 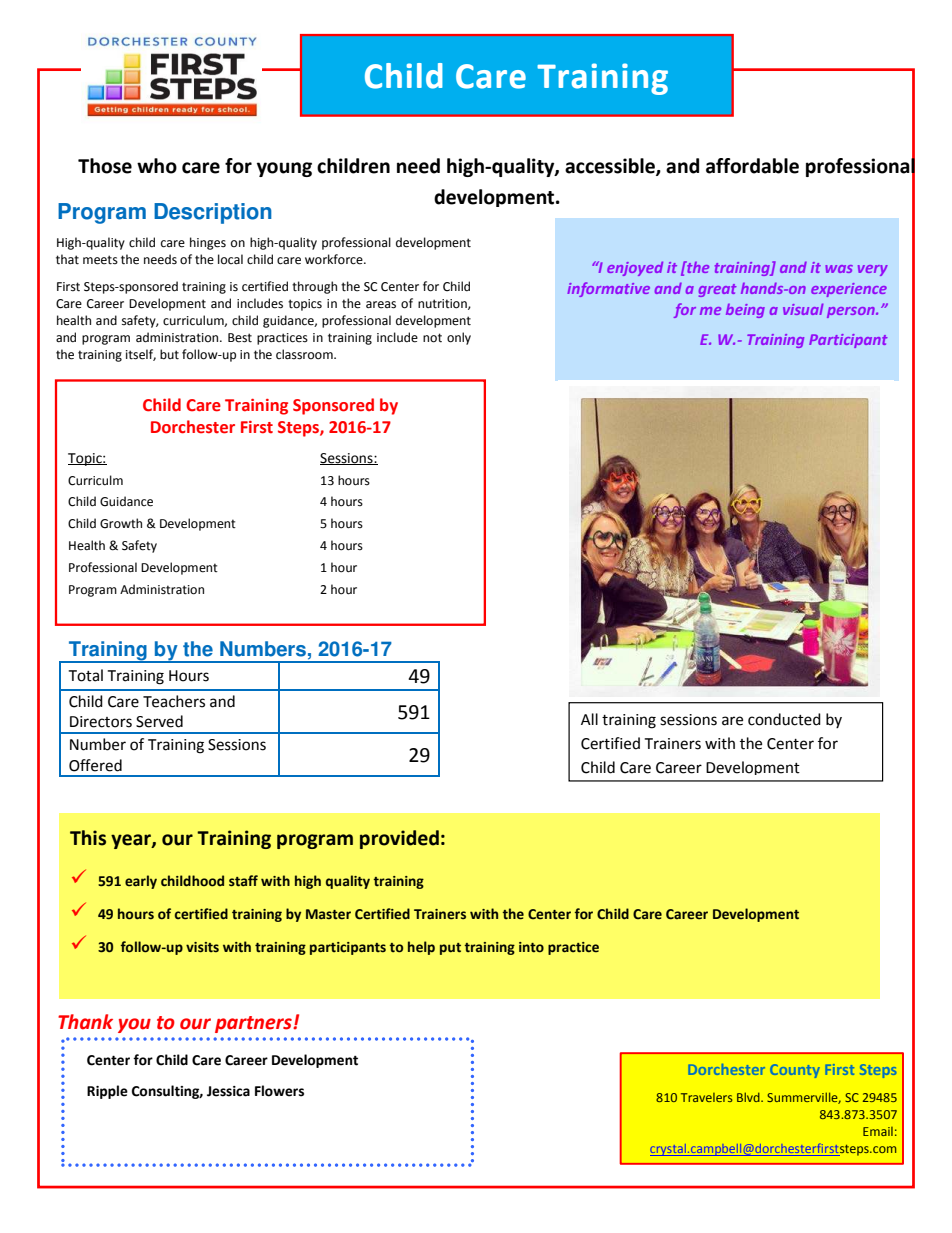 What do you see at coordinates (745, 311) in the page?
I see `being` at bounding box center [745, 311].
